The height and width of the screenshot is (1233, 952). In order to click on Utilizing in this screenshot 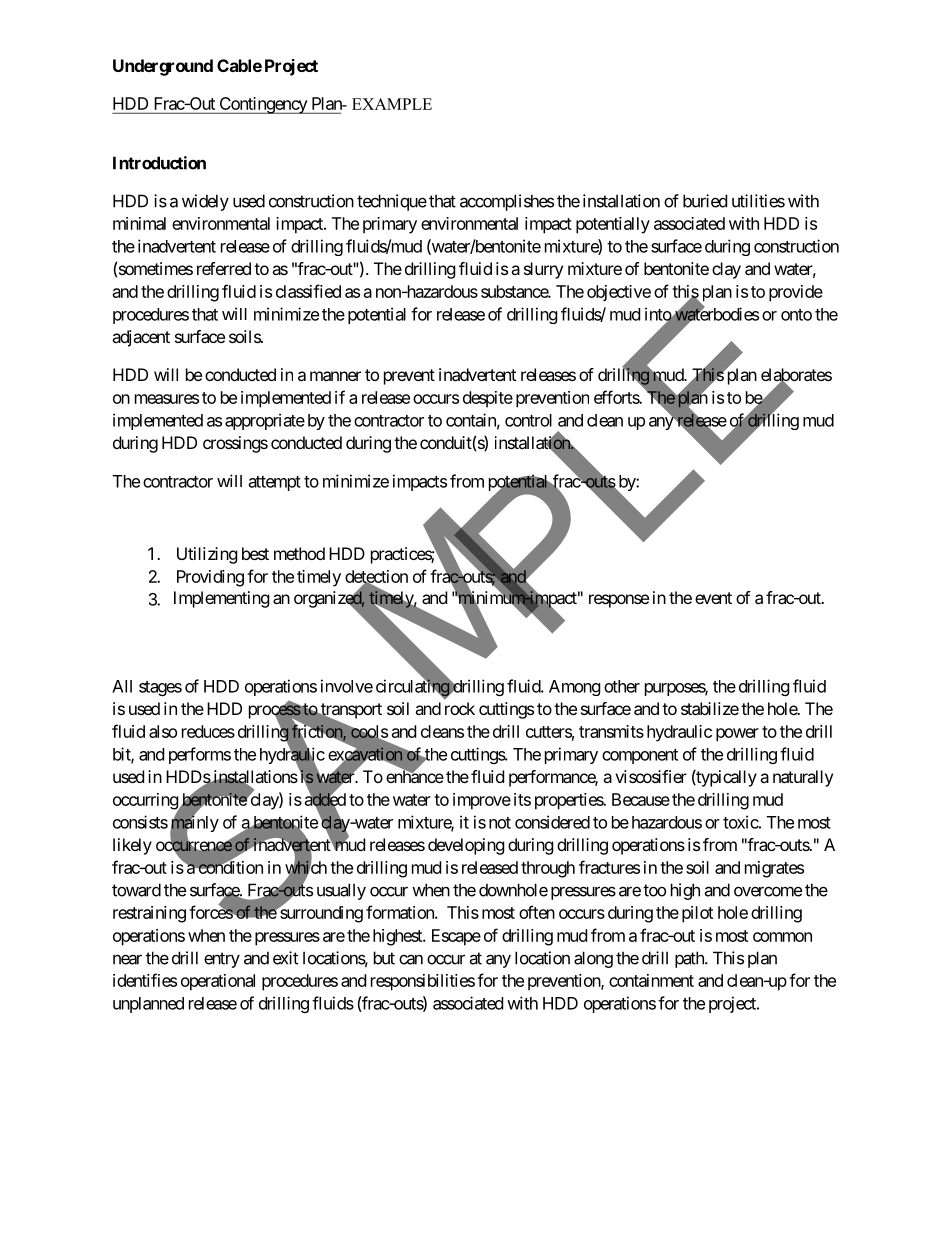, I will do `click(207, 555)`.
